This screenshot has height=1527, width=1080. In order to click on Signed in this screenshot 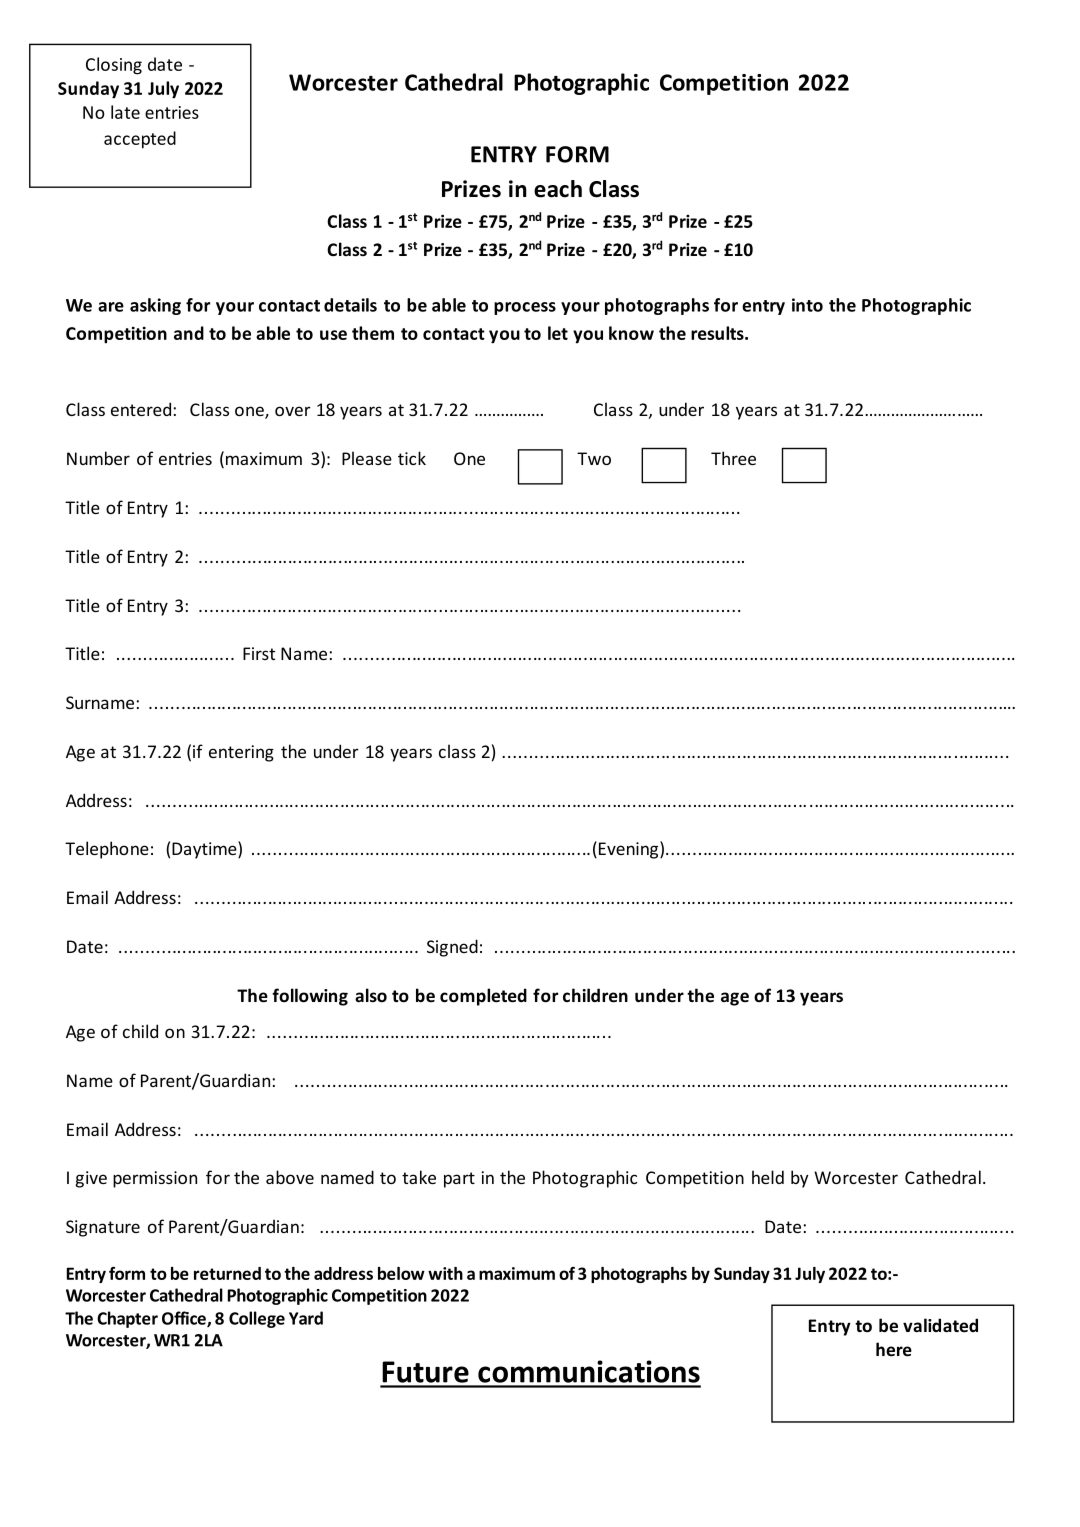, I will do `click(452, 948)`.
